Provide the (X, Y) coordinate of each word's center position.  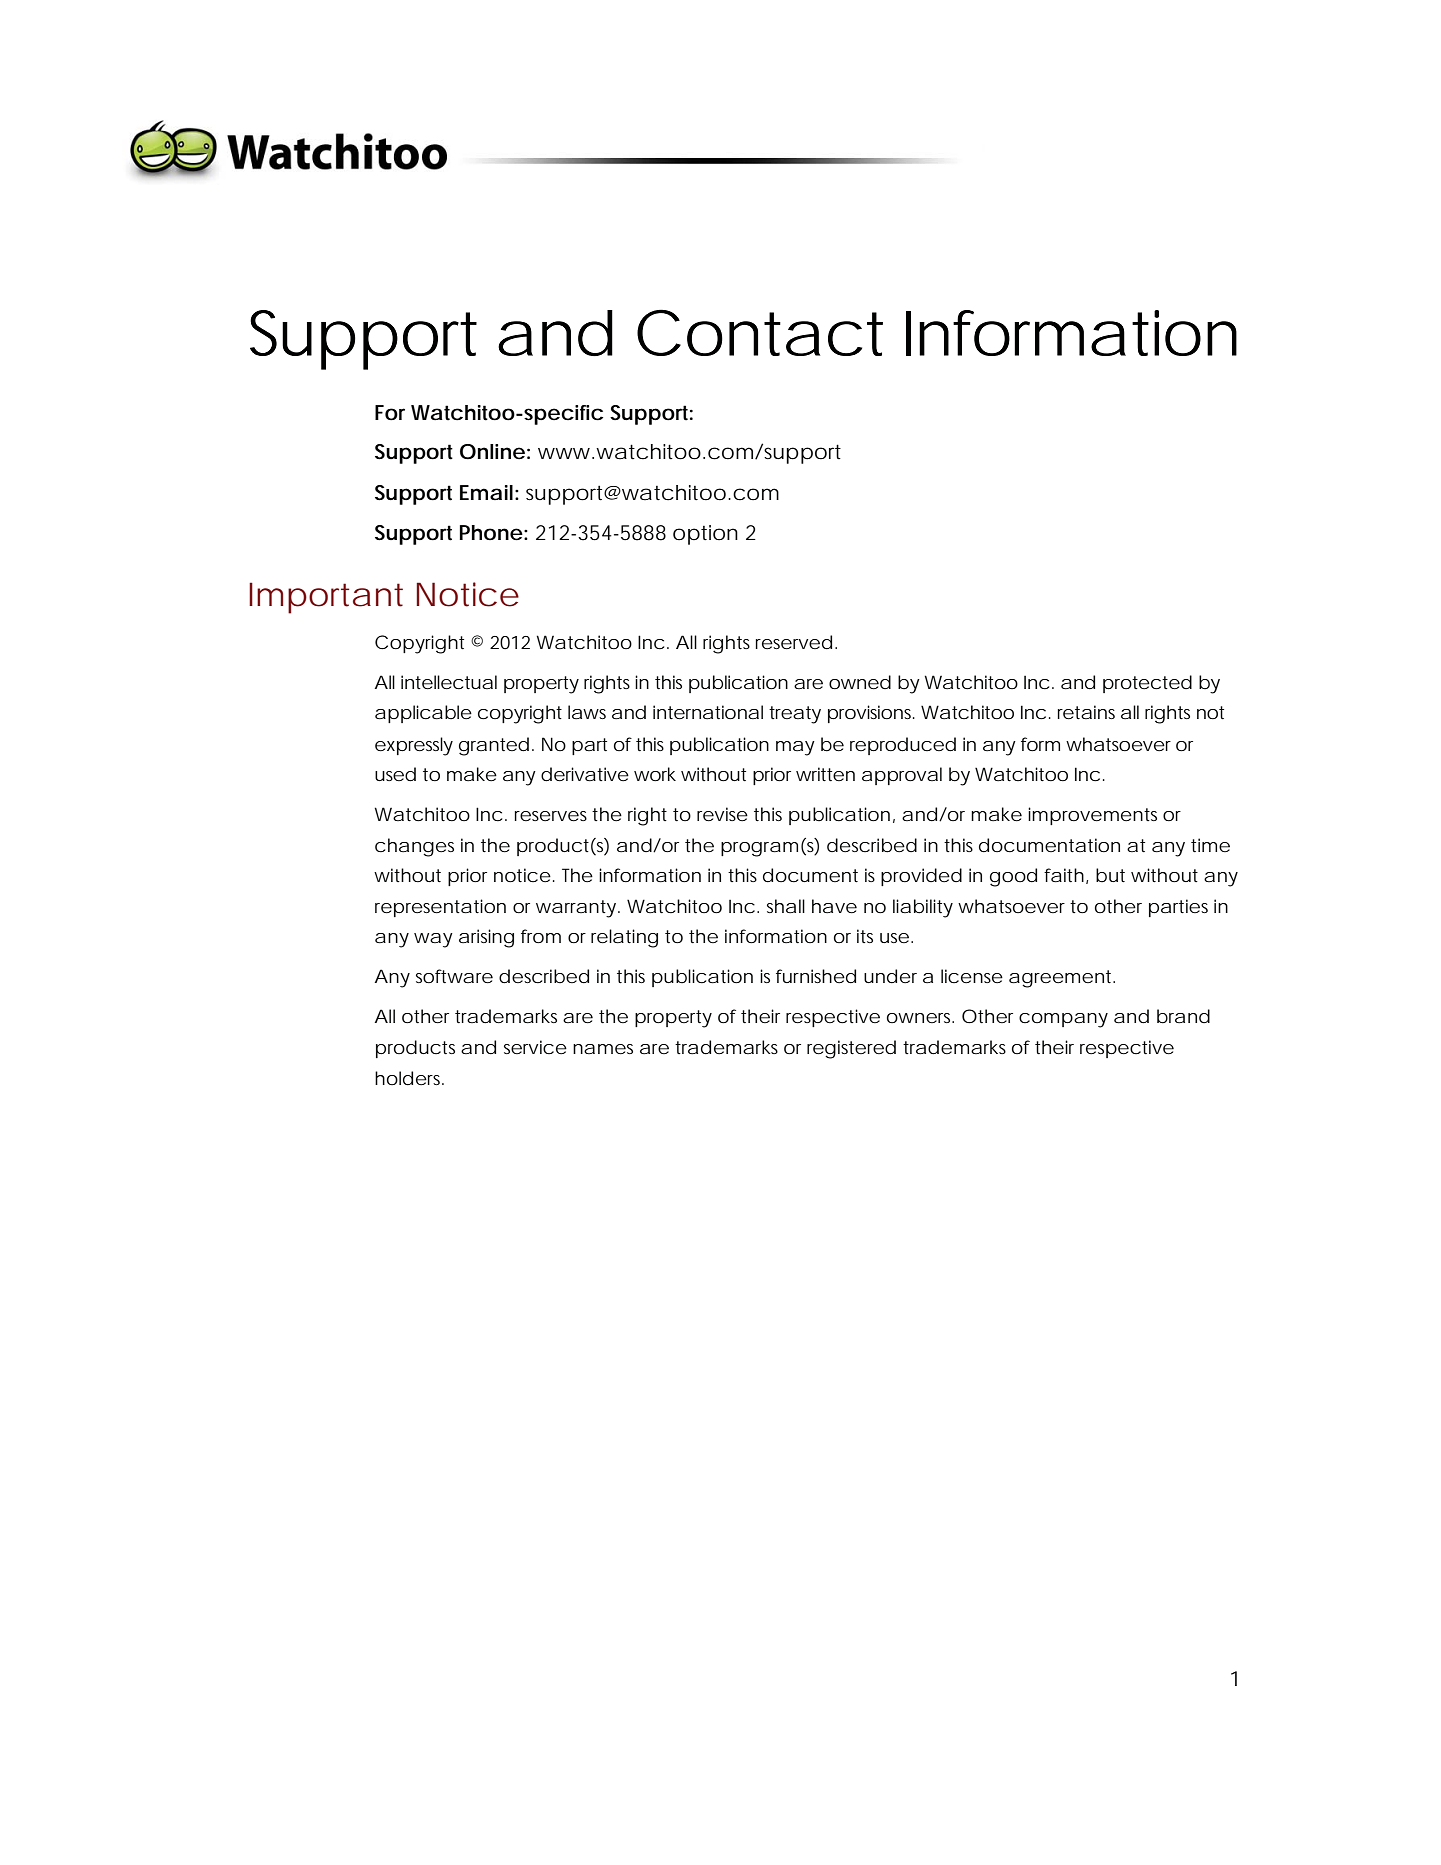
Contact (760, 332)
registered (851, 1049)
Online (492, 452)
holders (409, 1078)
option (705, 535)
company (1063, 1020)
